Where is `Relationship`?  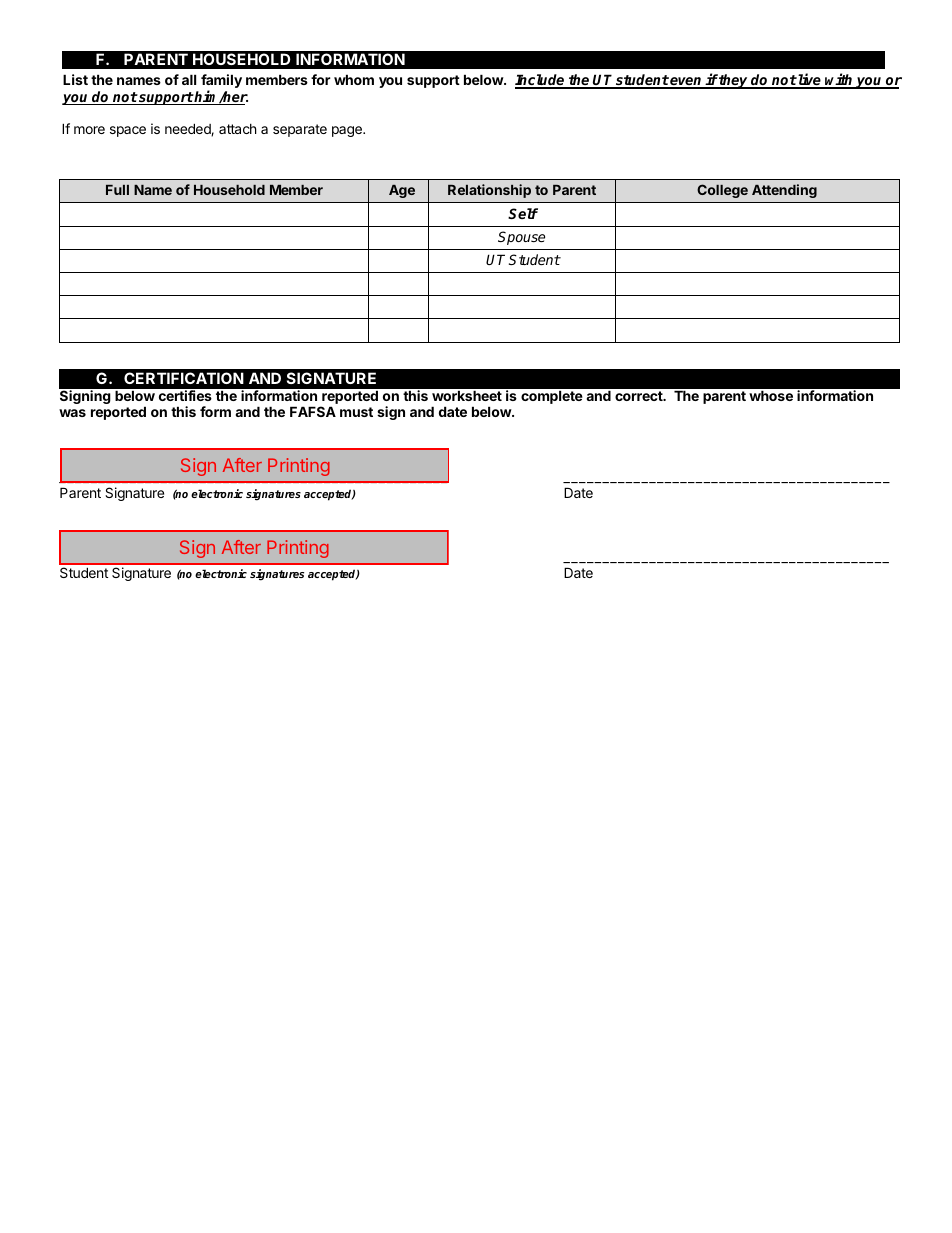 Relationship is located at coordinates (489, 191).
